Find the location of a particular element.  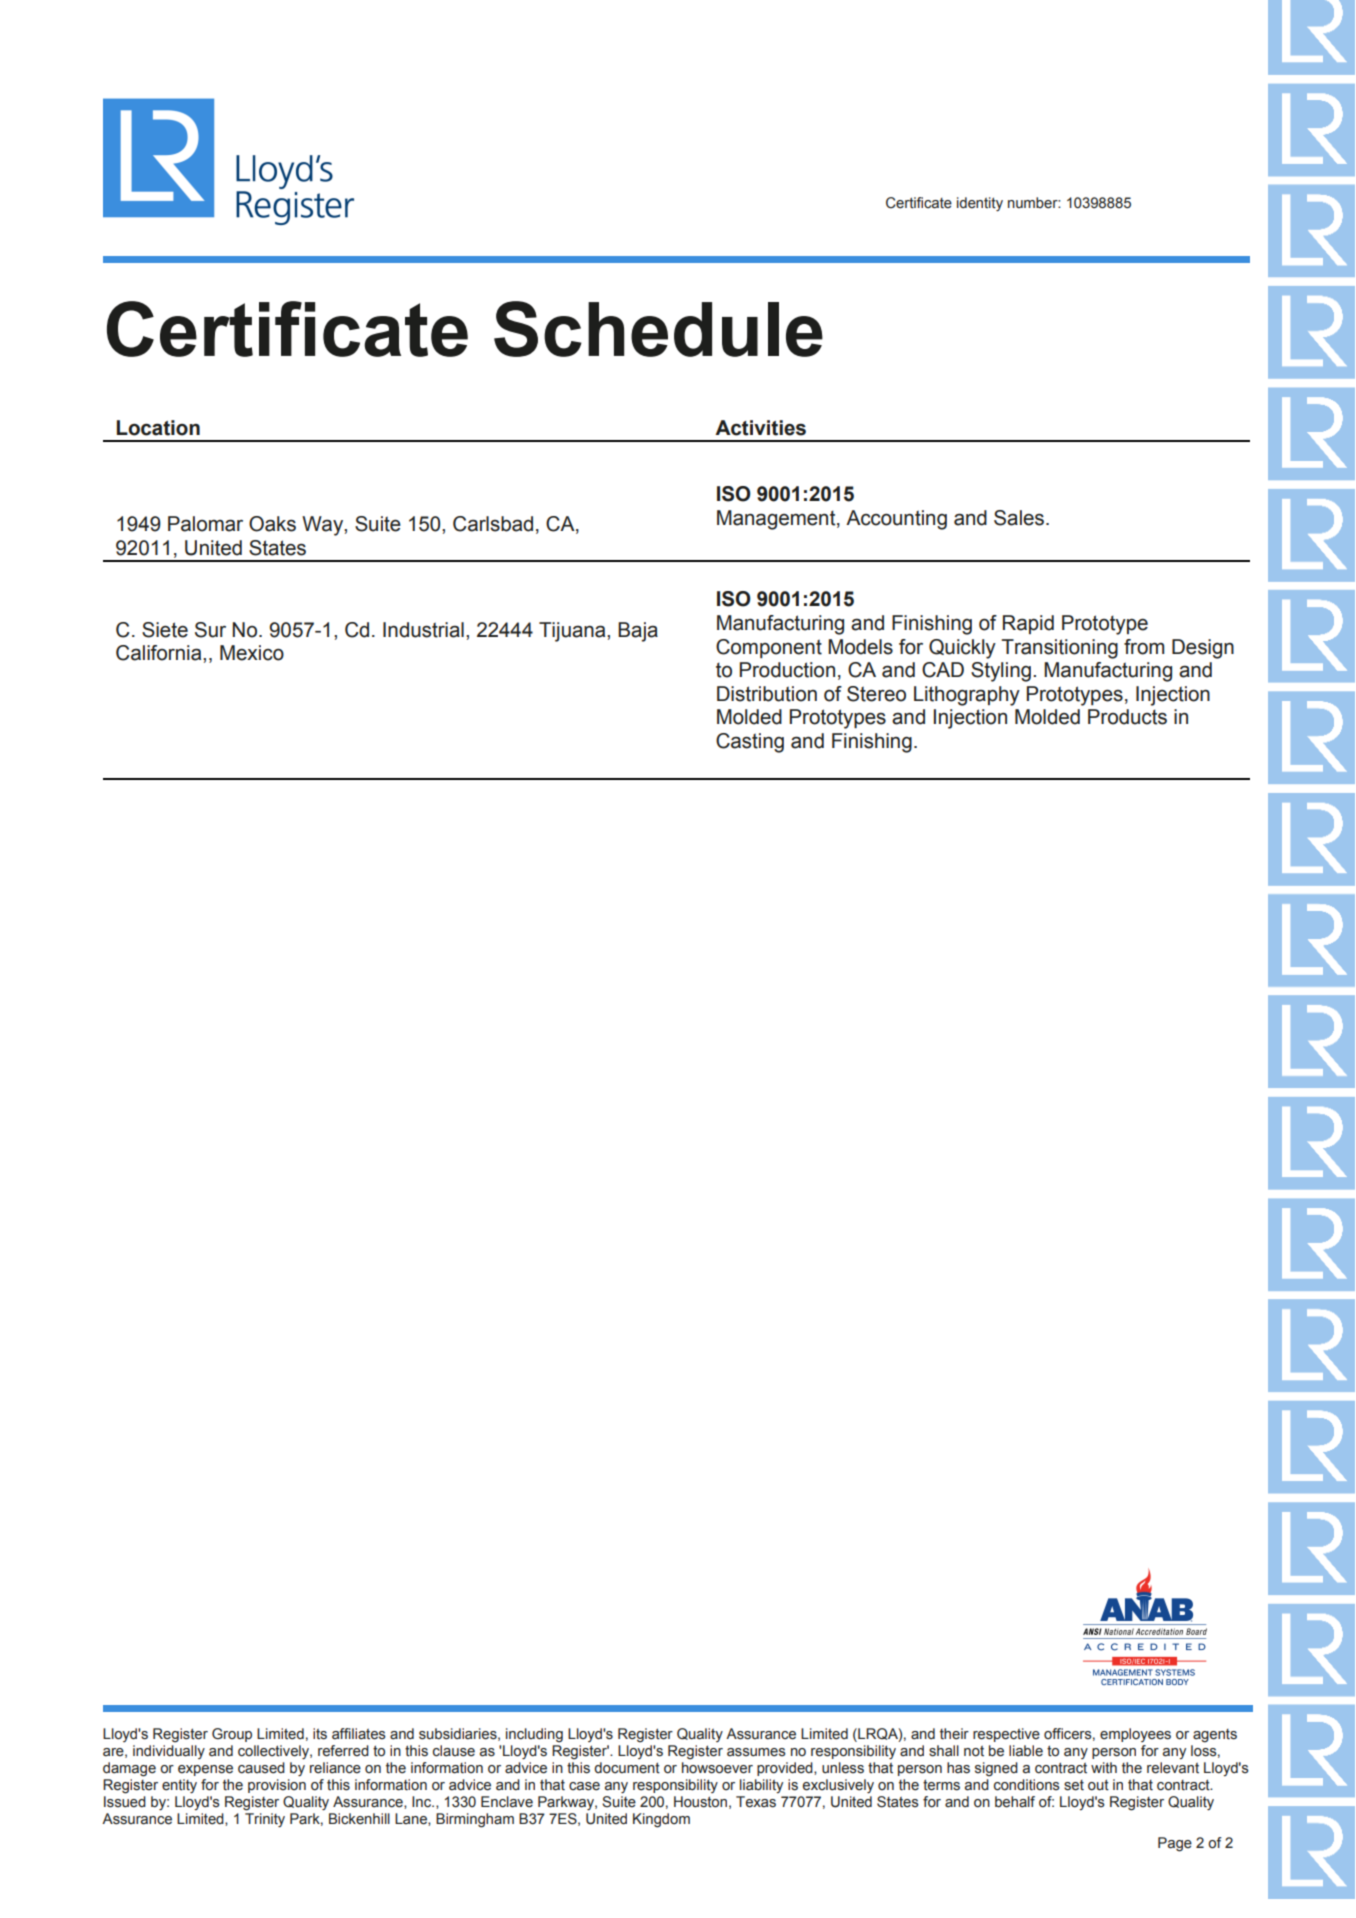

Mexico is located at coordinates (252, 653).
